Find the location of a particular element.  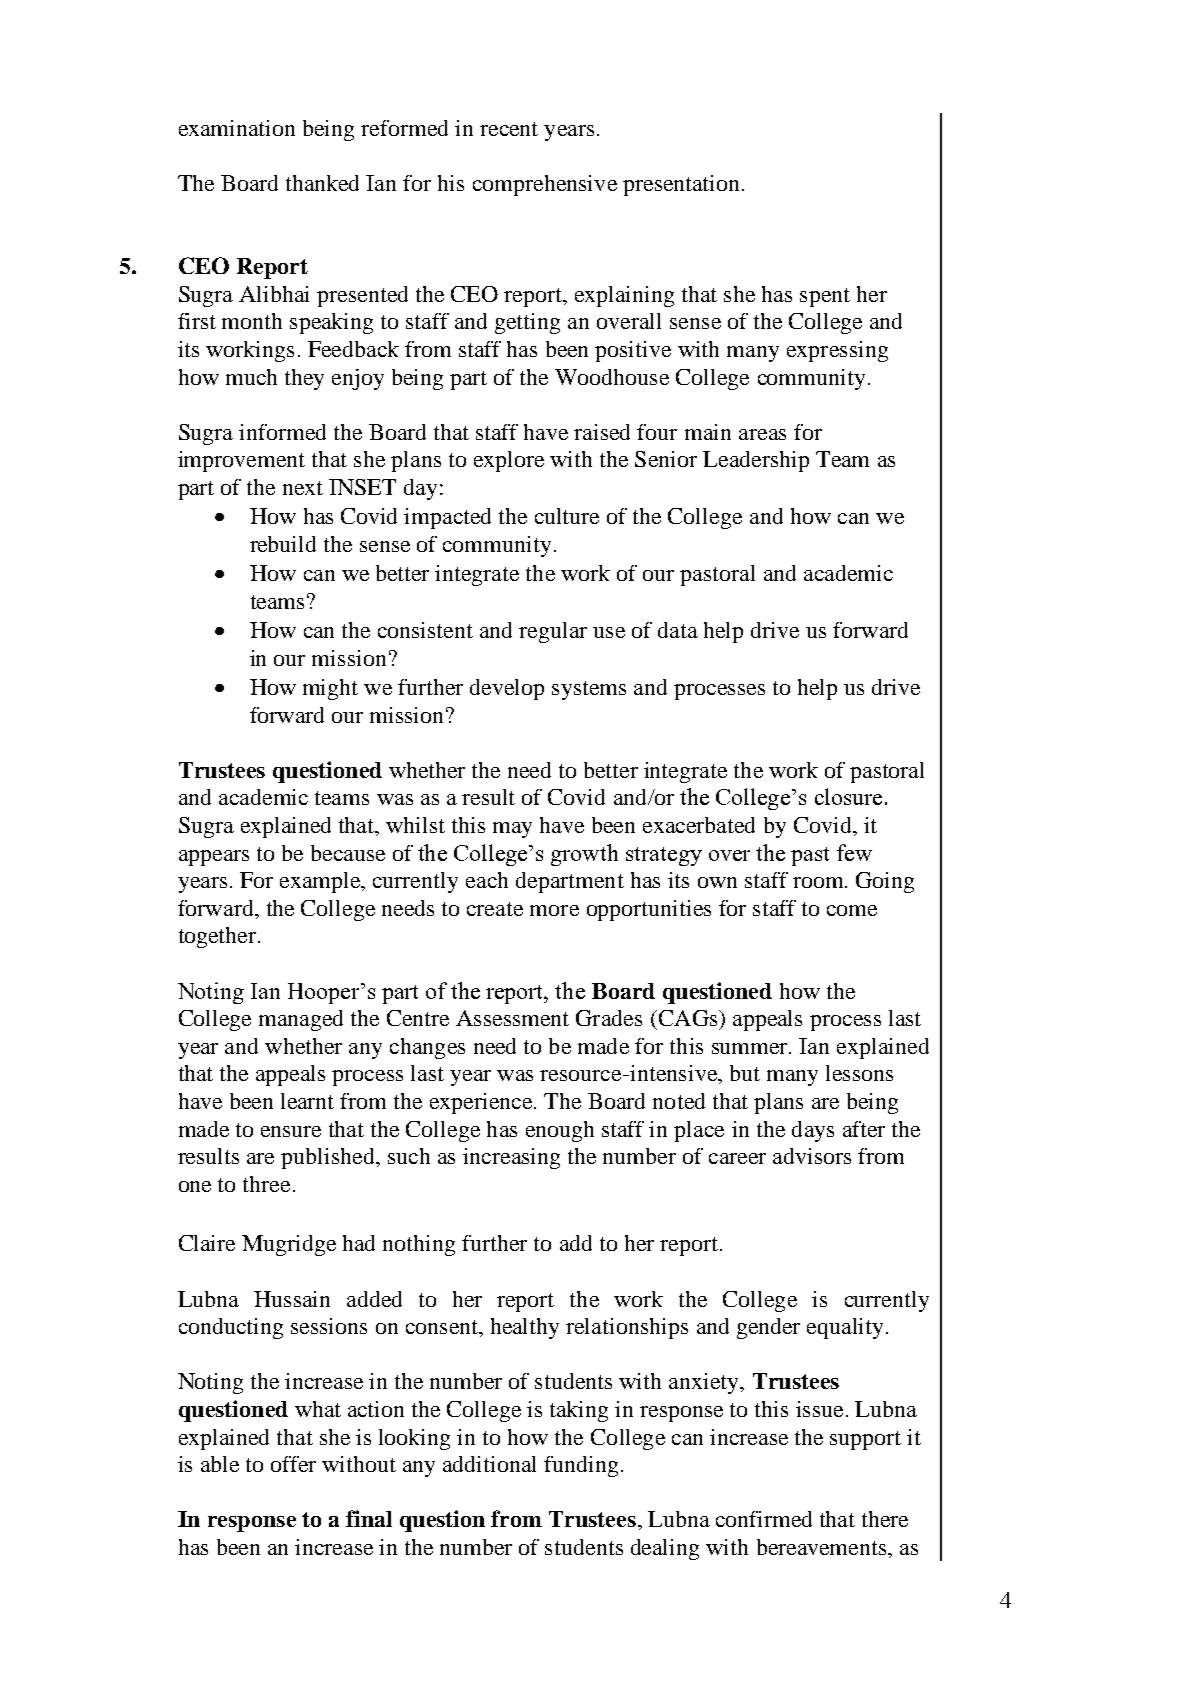

offer is located at coordinates (293, 1464).
